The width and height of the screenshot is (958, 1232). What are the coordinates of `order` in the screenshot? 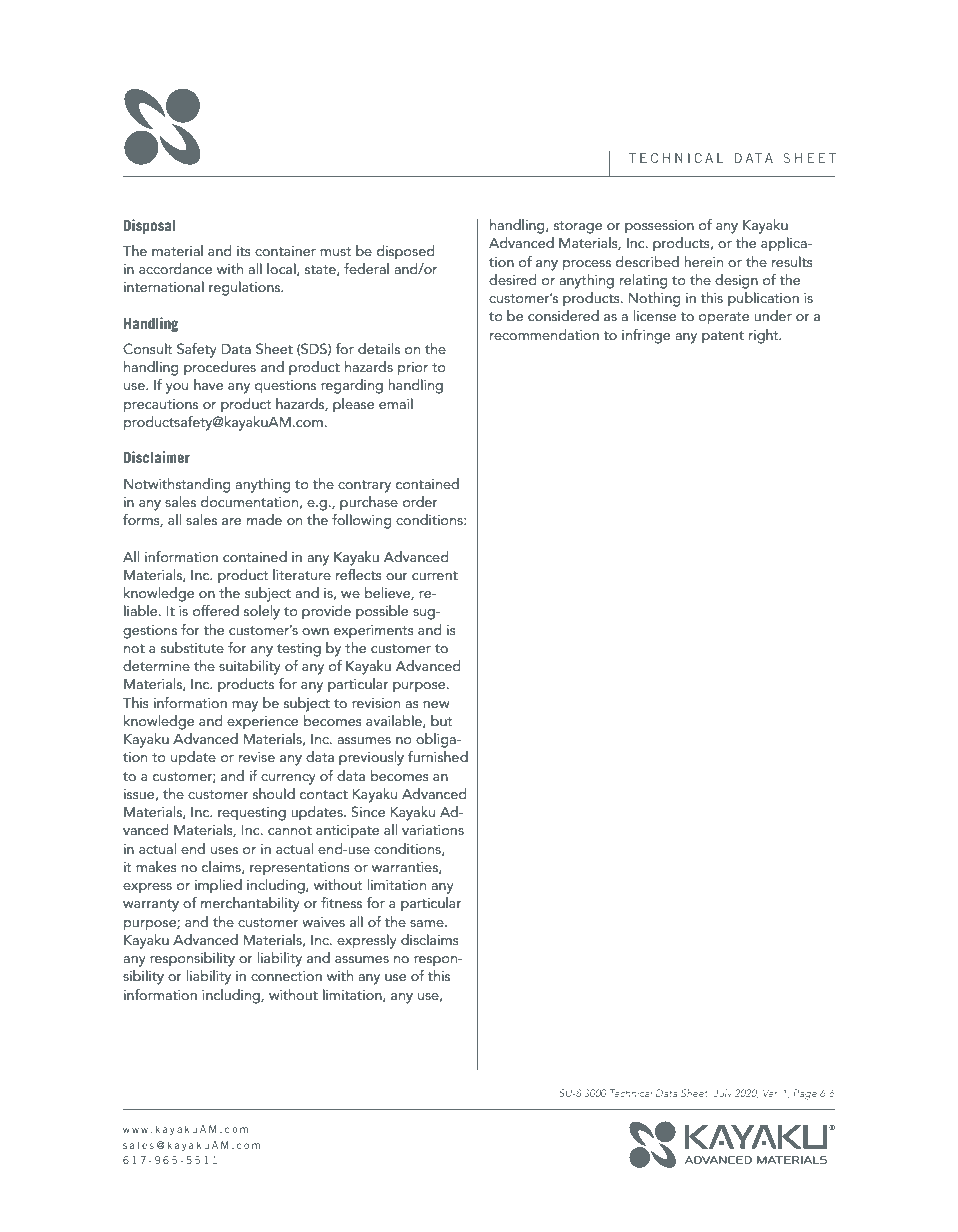 It's located at (420, 501).
